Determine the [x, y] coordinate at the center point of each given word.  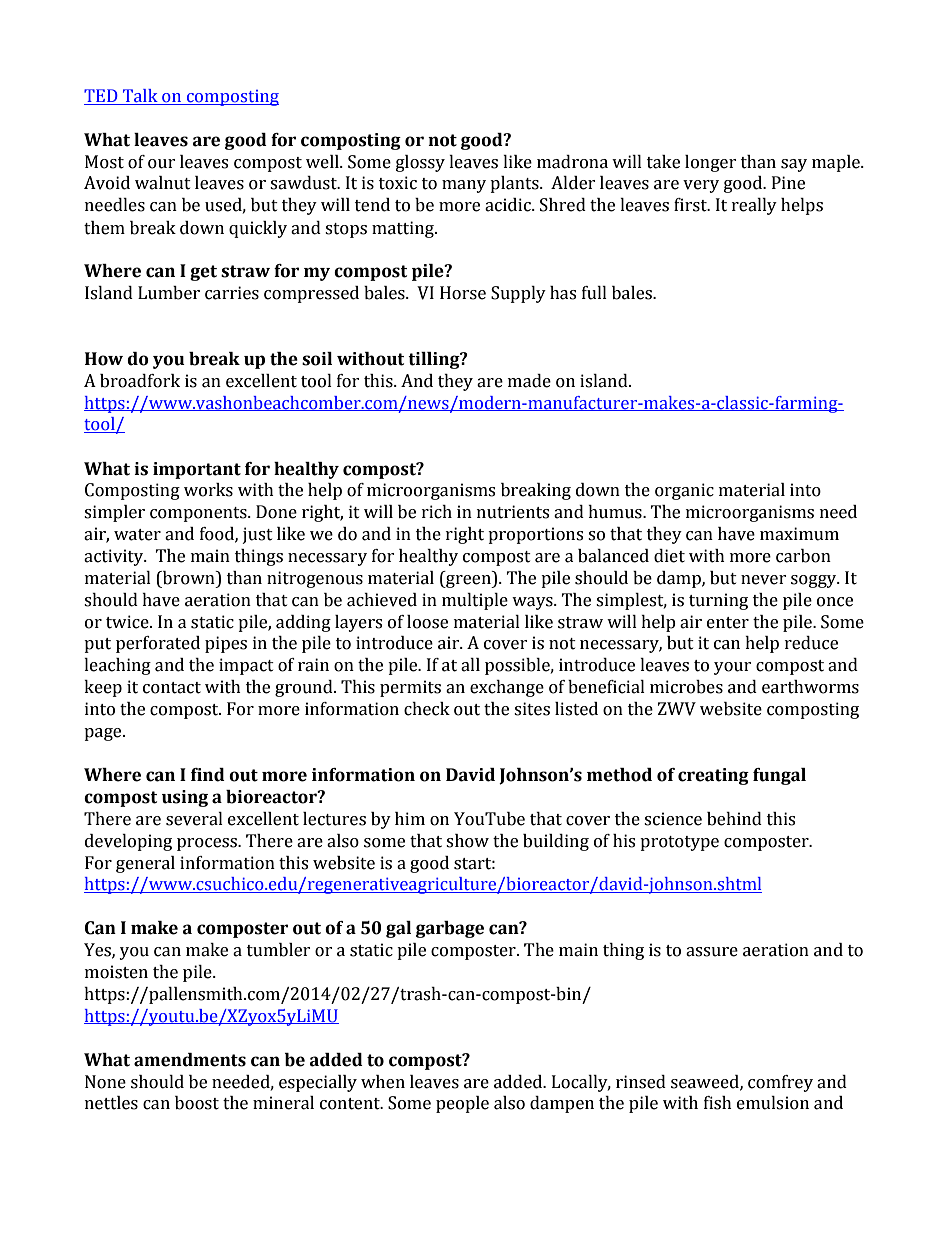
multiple [475, 601]
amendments [190, 1060]
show [467, 841]
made [529, 381]
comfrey [780, 1083]
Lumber [169, 293]
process [208, 844]
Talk [140, 97]
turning [718, 601]
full [594, 293]
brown [189, 578]
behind [734, 819]
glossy [420, 163]
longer [711, 163]
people [462, 1104]
